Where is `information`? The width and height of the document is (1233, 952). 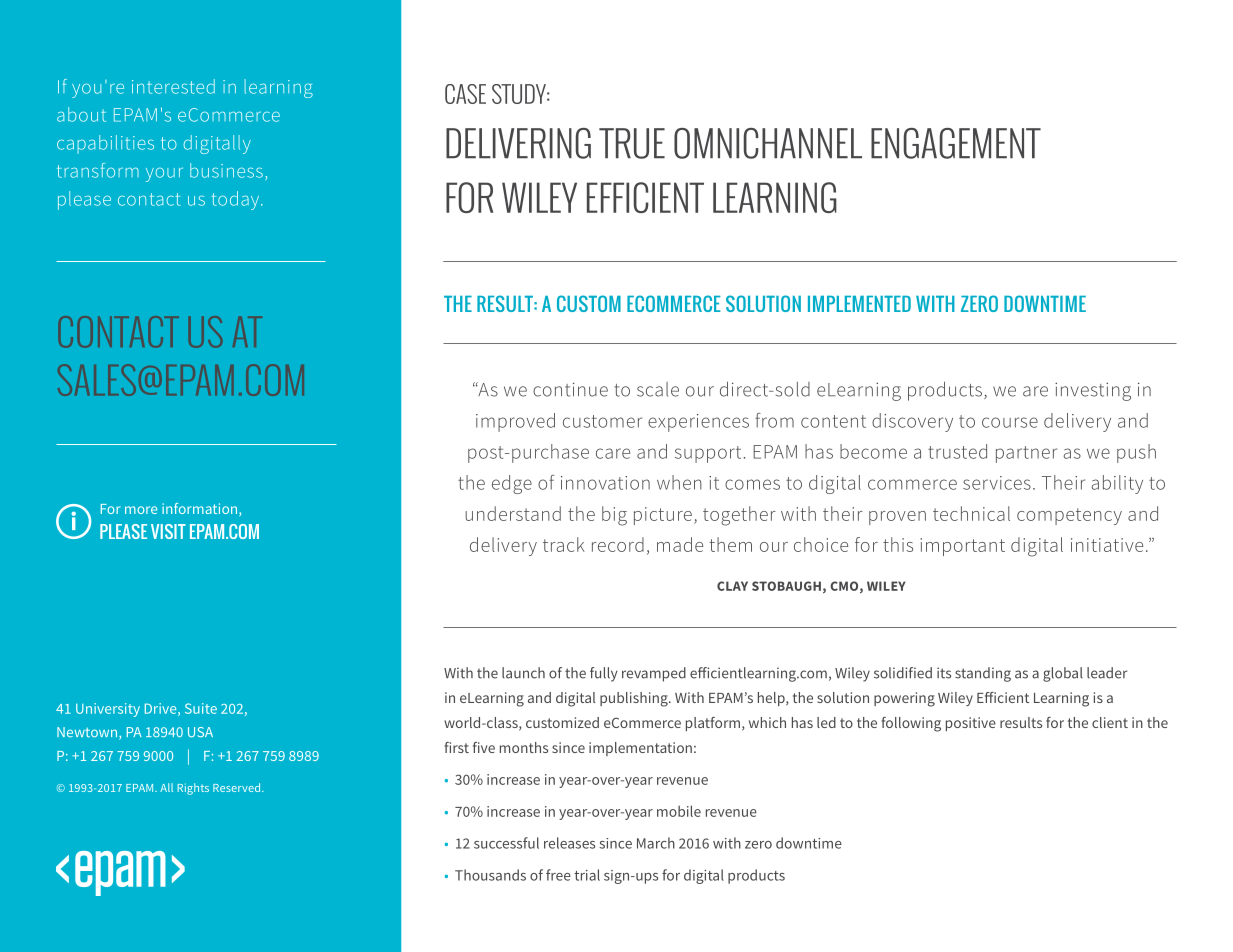 information is located at coordinates (201, 509).
